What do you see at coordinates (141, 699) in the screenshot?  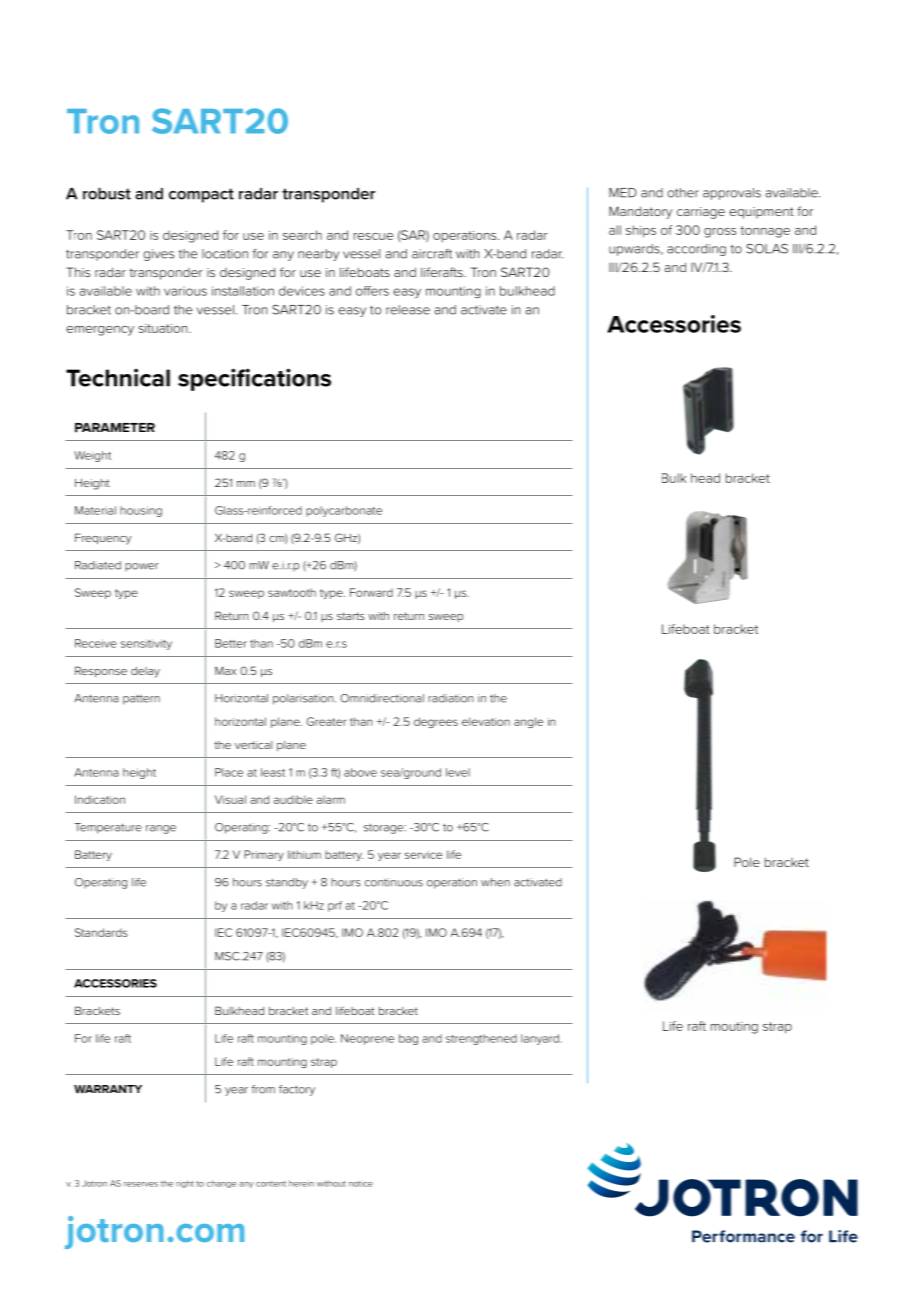 I see `pattern` at bounding box center [141, 699].
